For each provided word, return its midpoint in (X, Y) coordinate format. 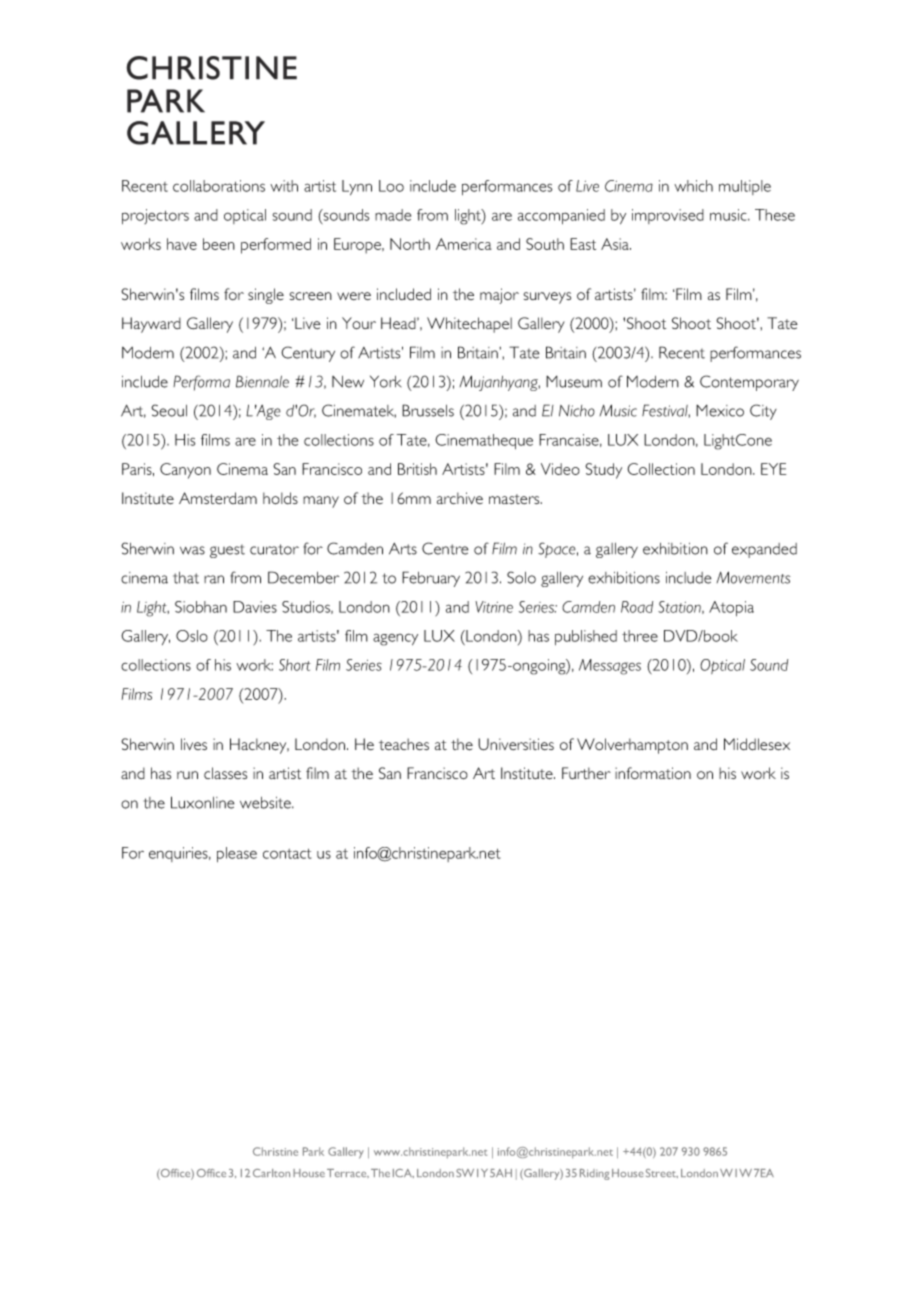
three (640, 636)
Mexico (720, 411)
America (463, 244)
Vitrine (494, 607)
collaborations (219, 186)
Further (586, 773)
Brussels (428, 410)
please (237, 854)
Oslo (192, 636)
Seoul (169, 410)
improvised (668, 216)
